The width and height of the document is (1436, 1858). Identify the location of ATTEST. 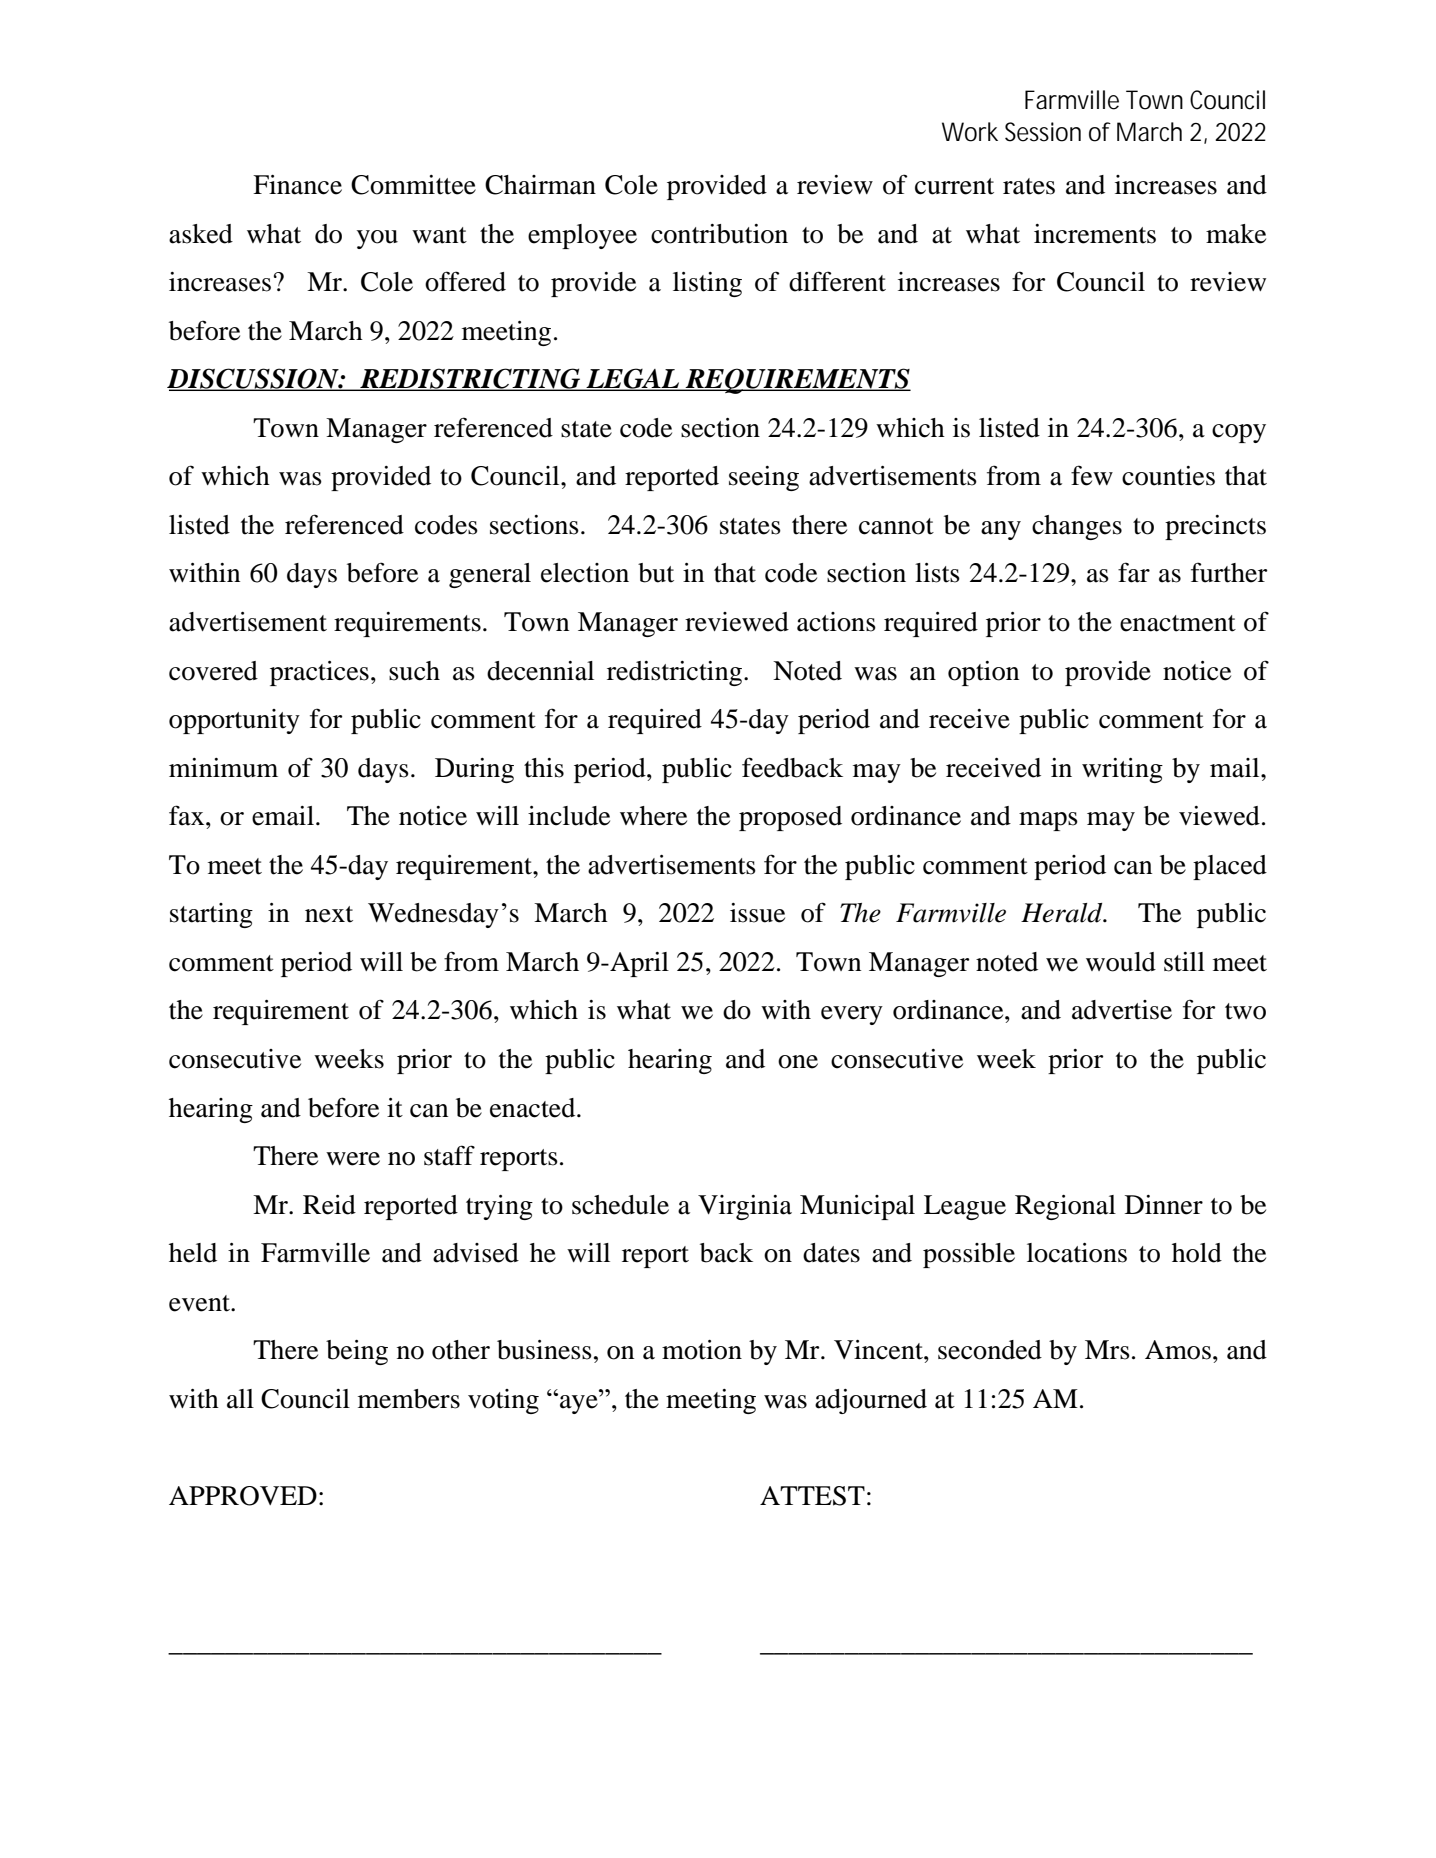
(812, 1496).
